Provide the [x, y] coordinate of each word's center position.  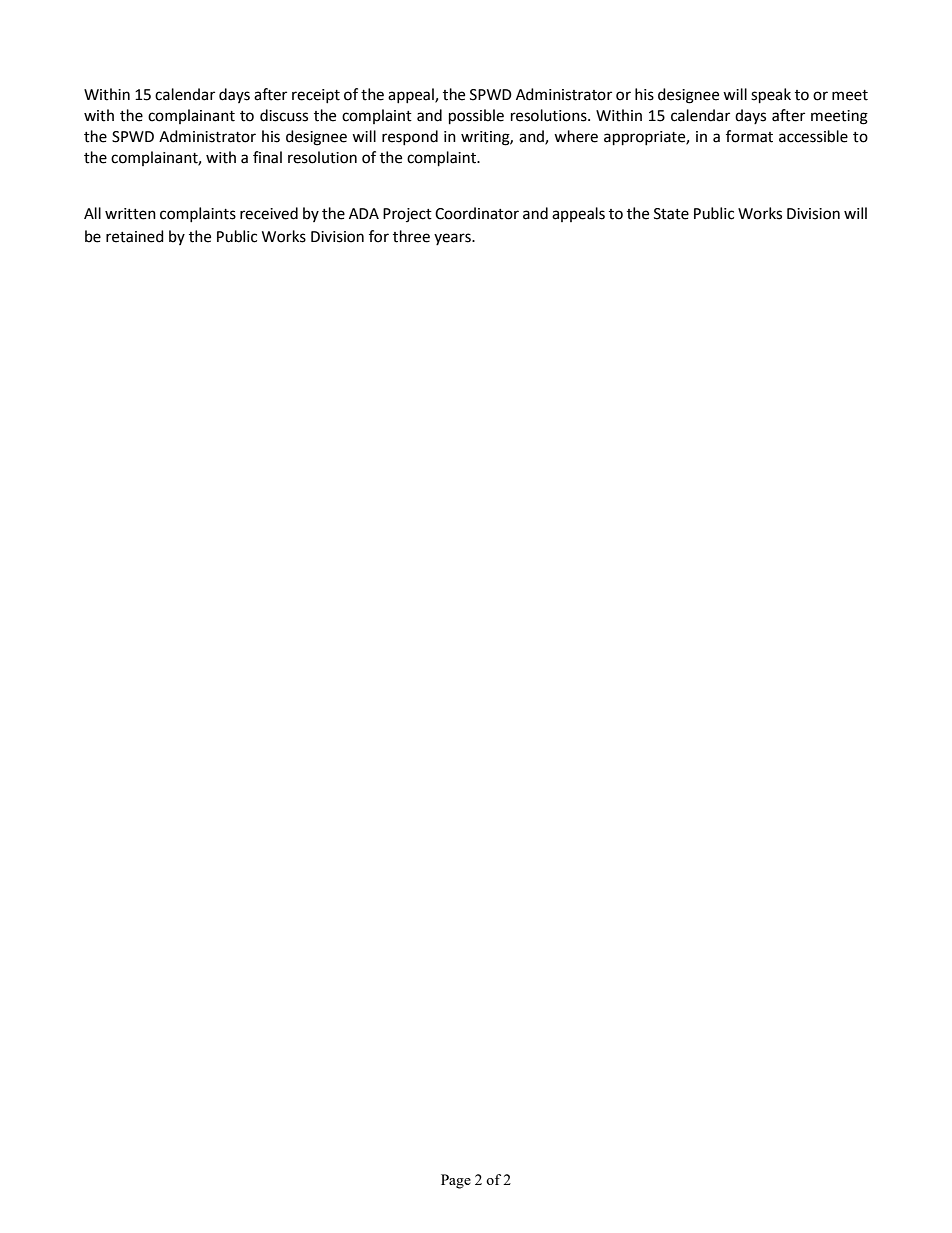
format [749, 136]
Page [456, 1181]
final [267, 157]
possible [476, 117]
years [453, 239]
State [671, 214]
